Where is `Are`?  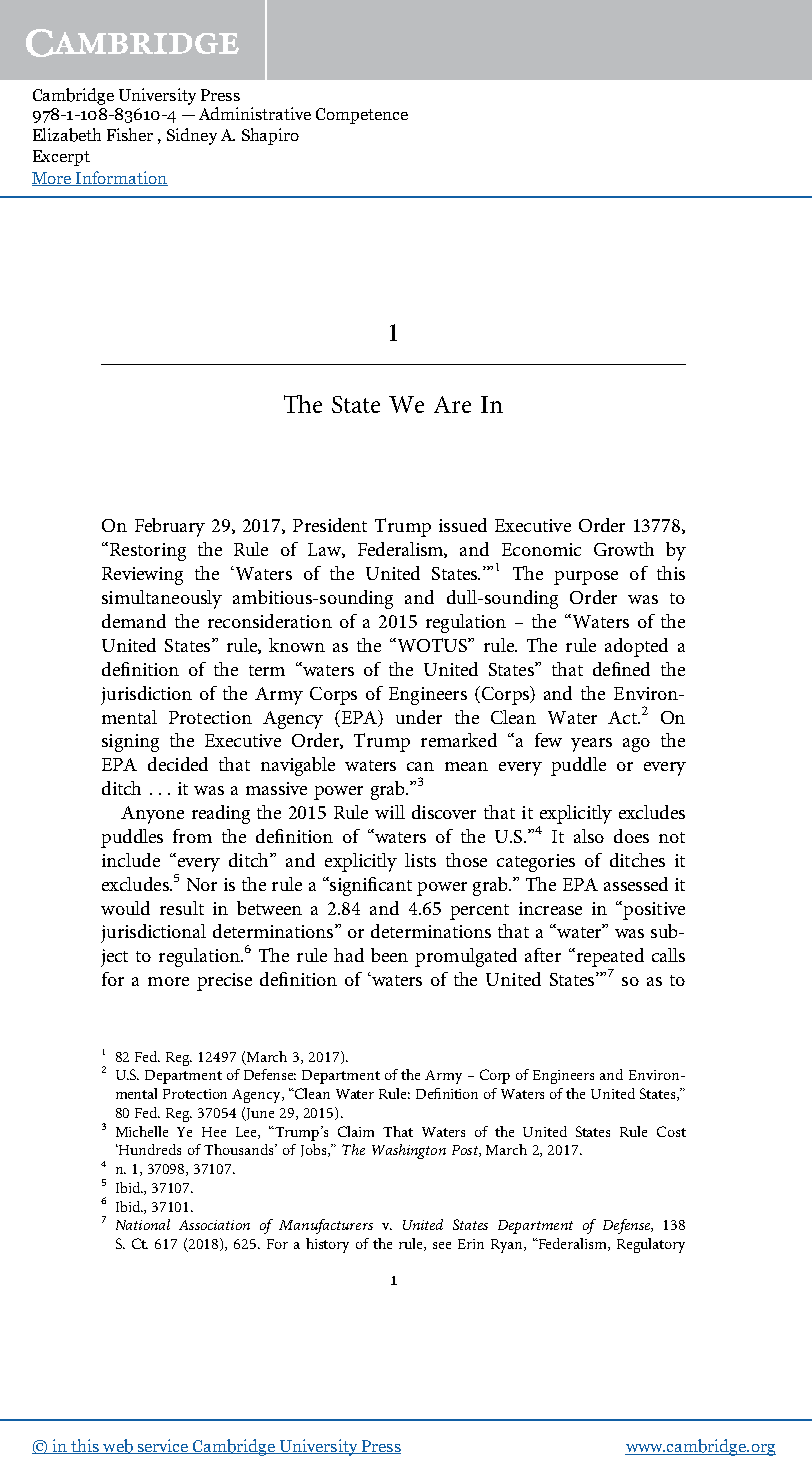 Are is located at coordinates (452, 404).
